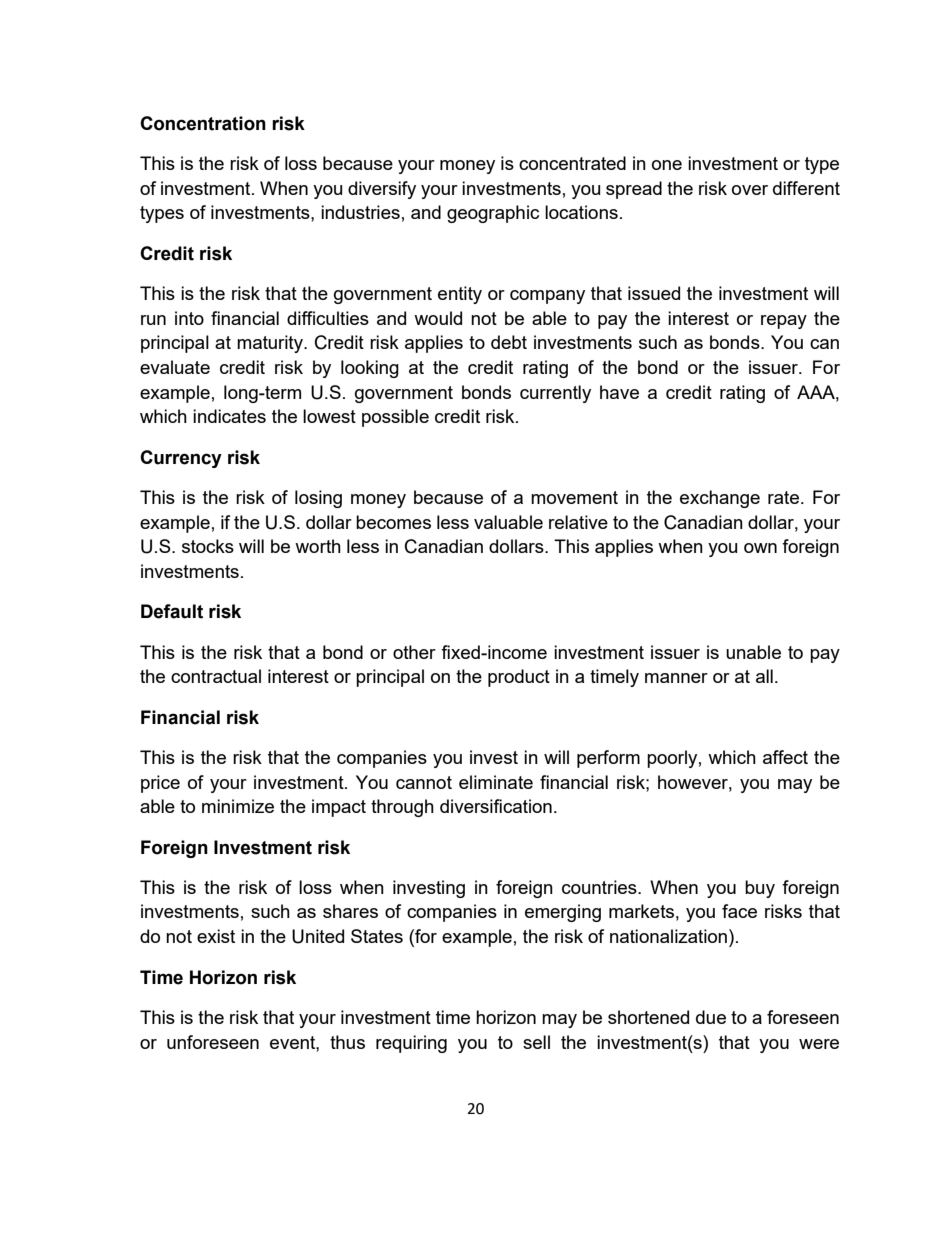 The height and width of the document is (1233, 952). I want to click on product, so click(519, 678).
